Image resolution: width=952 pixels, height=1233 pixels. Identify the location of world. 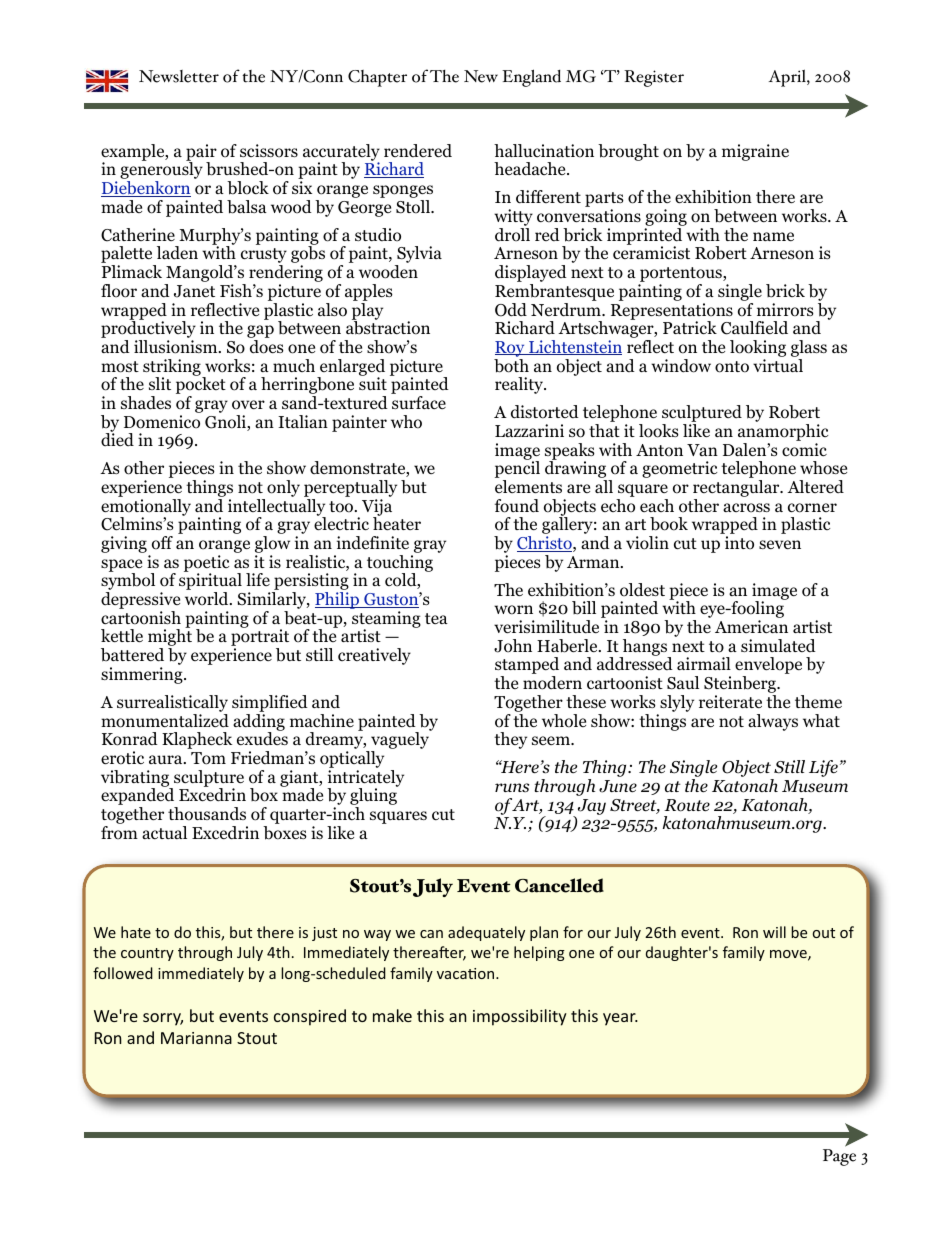
(208, 599).
